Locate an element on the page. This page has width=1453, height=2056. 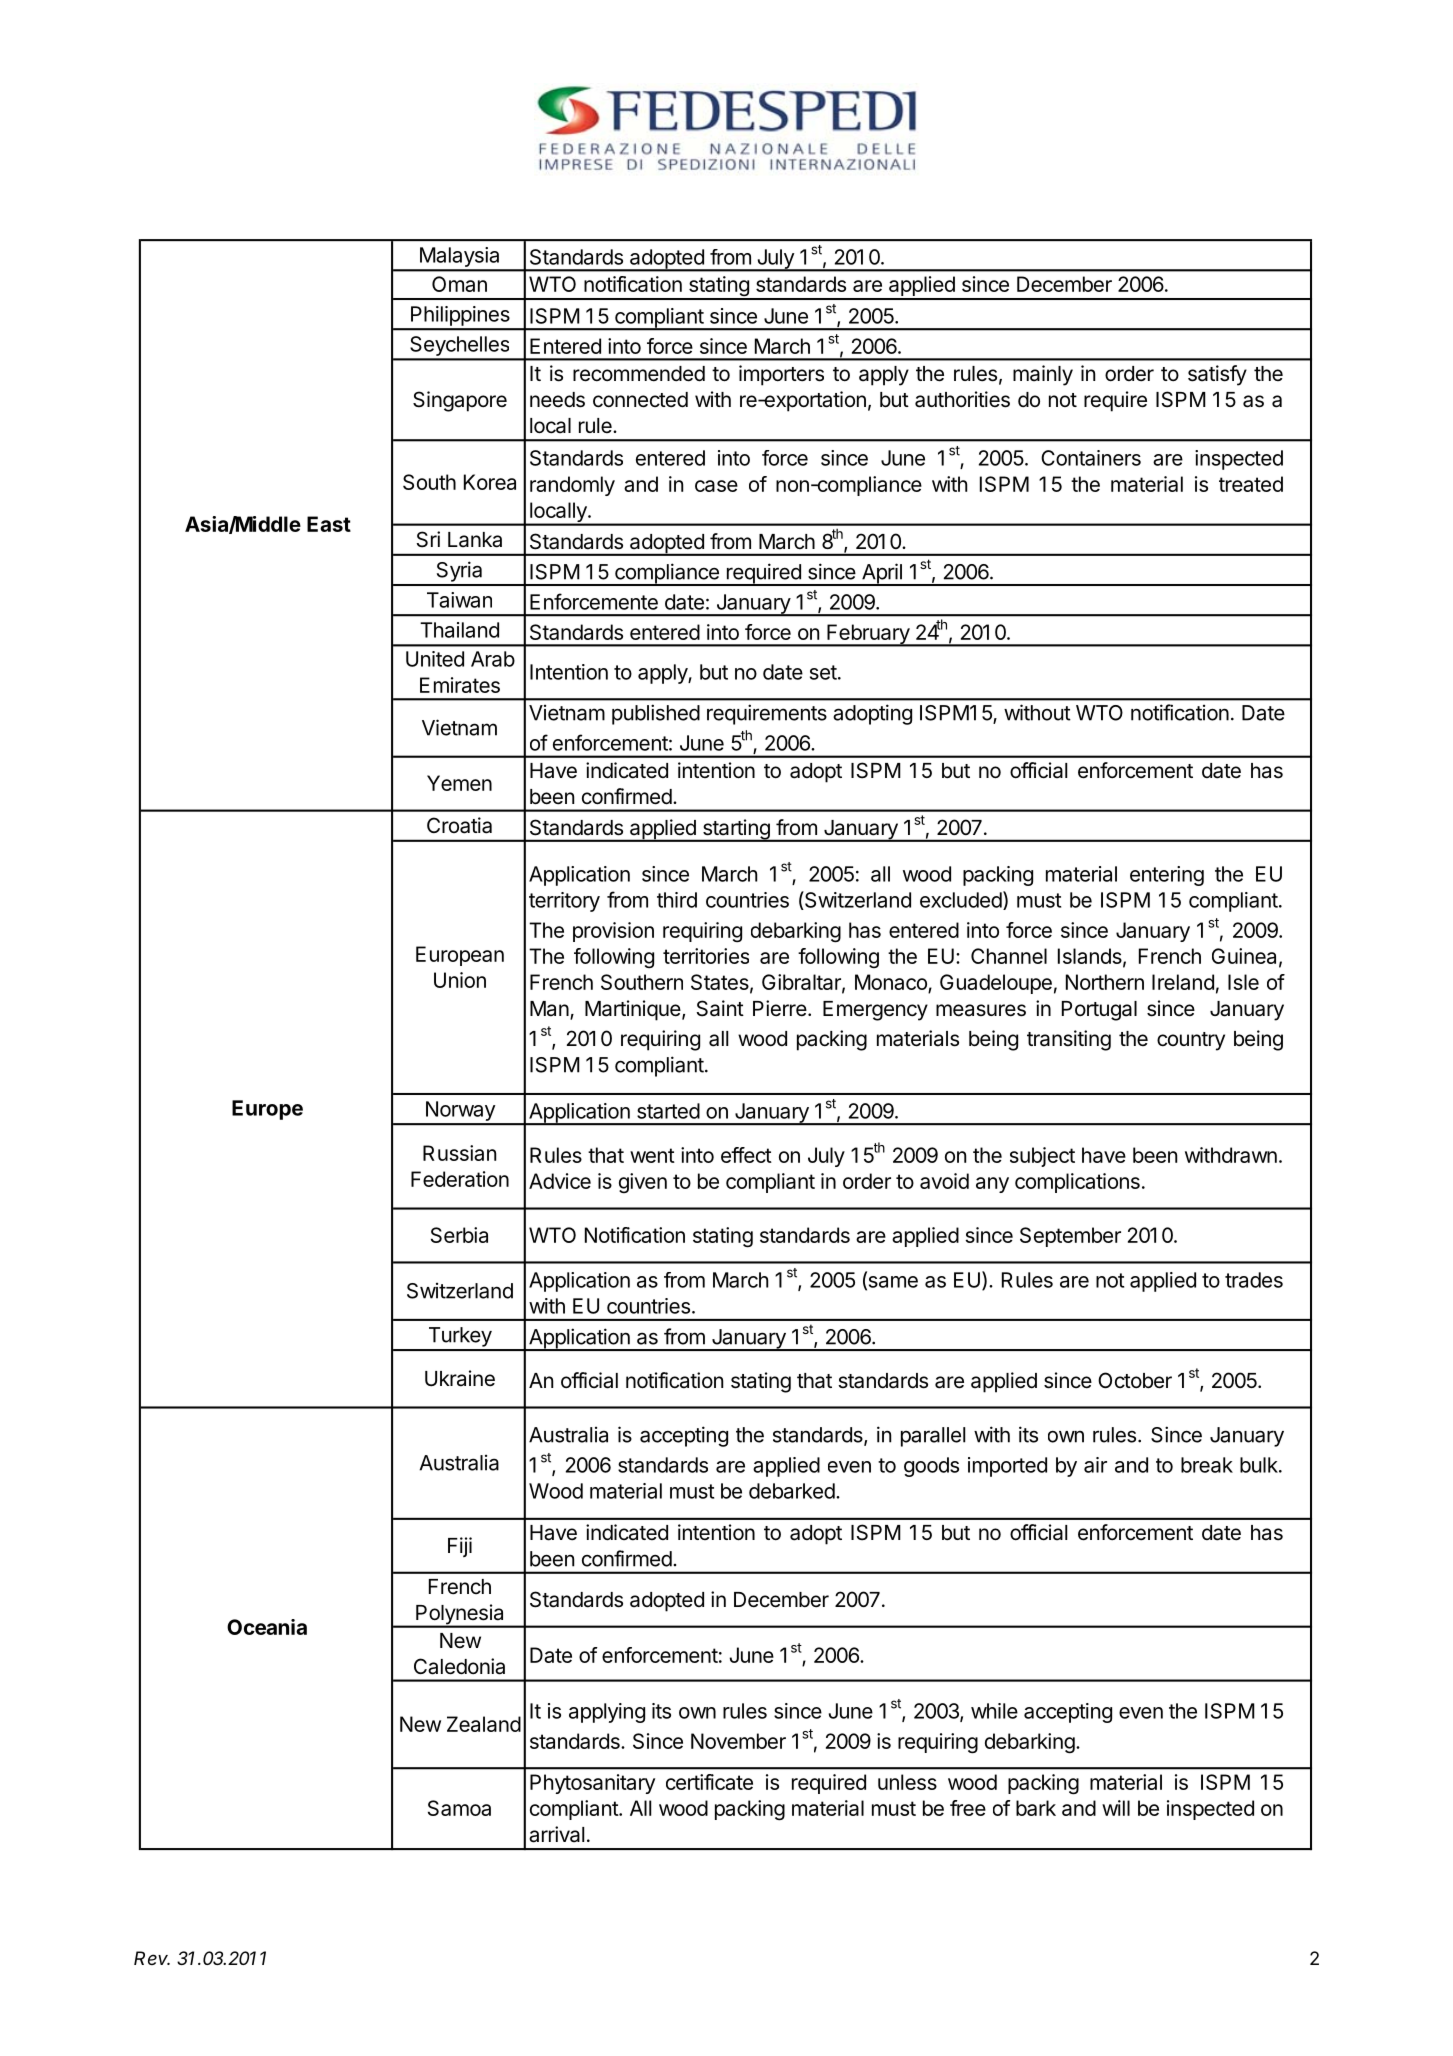
recommended is located at coordinates (639, 374).
